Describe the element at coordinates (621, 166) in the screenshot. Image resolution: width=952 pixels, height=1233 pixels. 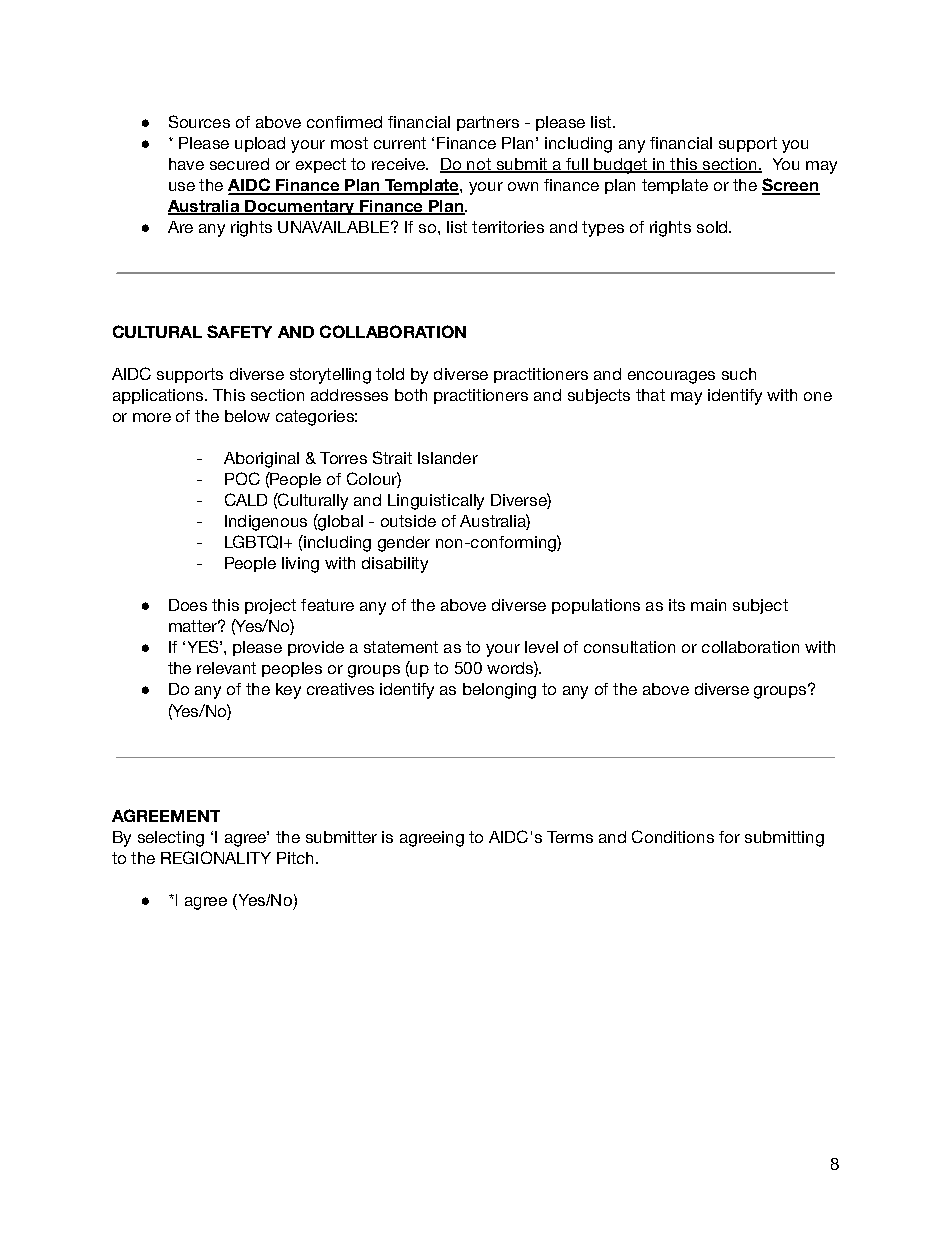
I see `budget` at that location.
